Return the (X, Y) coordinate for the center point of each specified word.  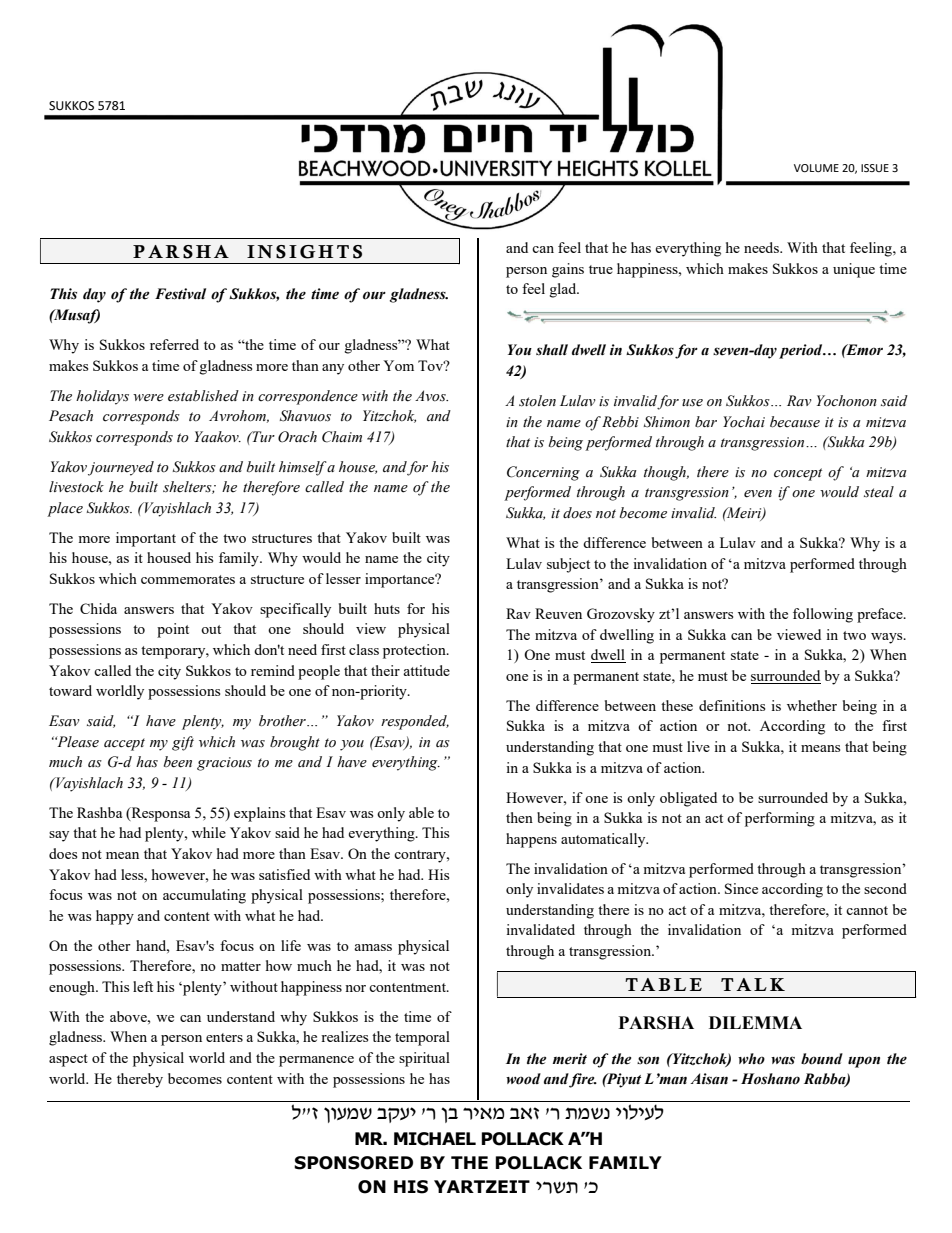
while (209, 832)
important (146, 539)
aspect (68, 1060)
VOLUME (816, 168)
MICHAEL (435, 1139)
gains (568, 270)
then (519, 817)
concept (798, 474)
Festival (180, 294)
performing (780, 819)
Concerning (543, 473)
